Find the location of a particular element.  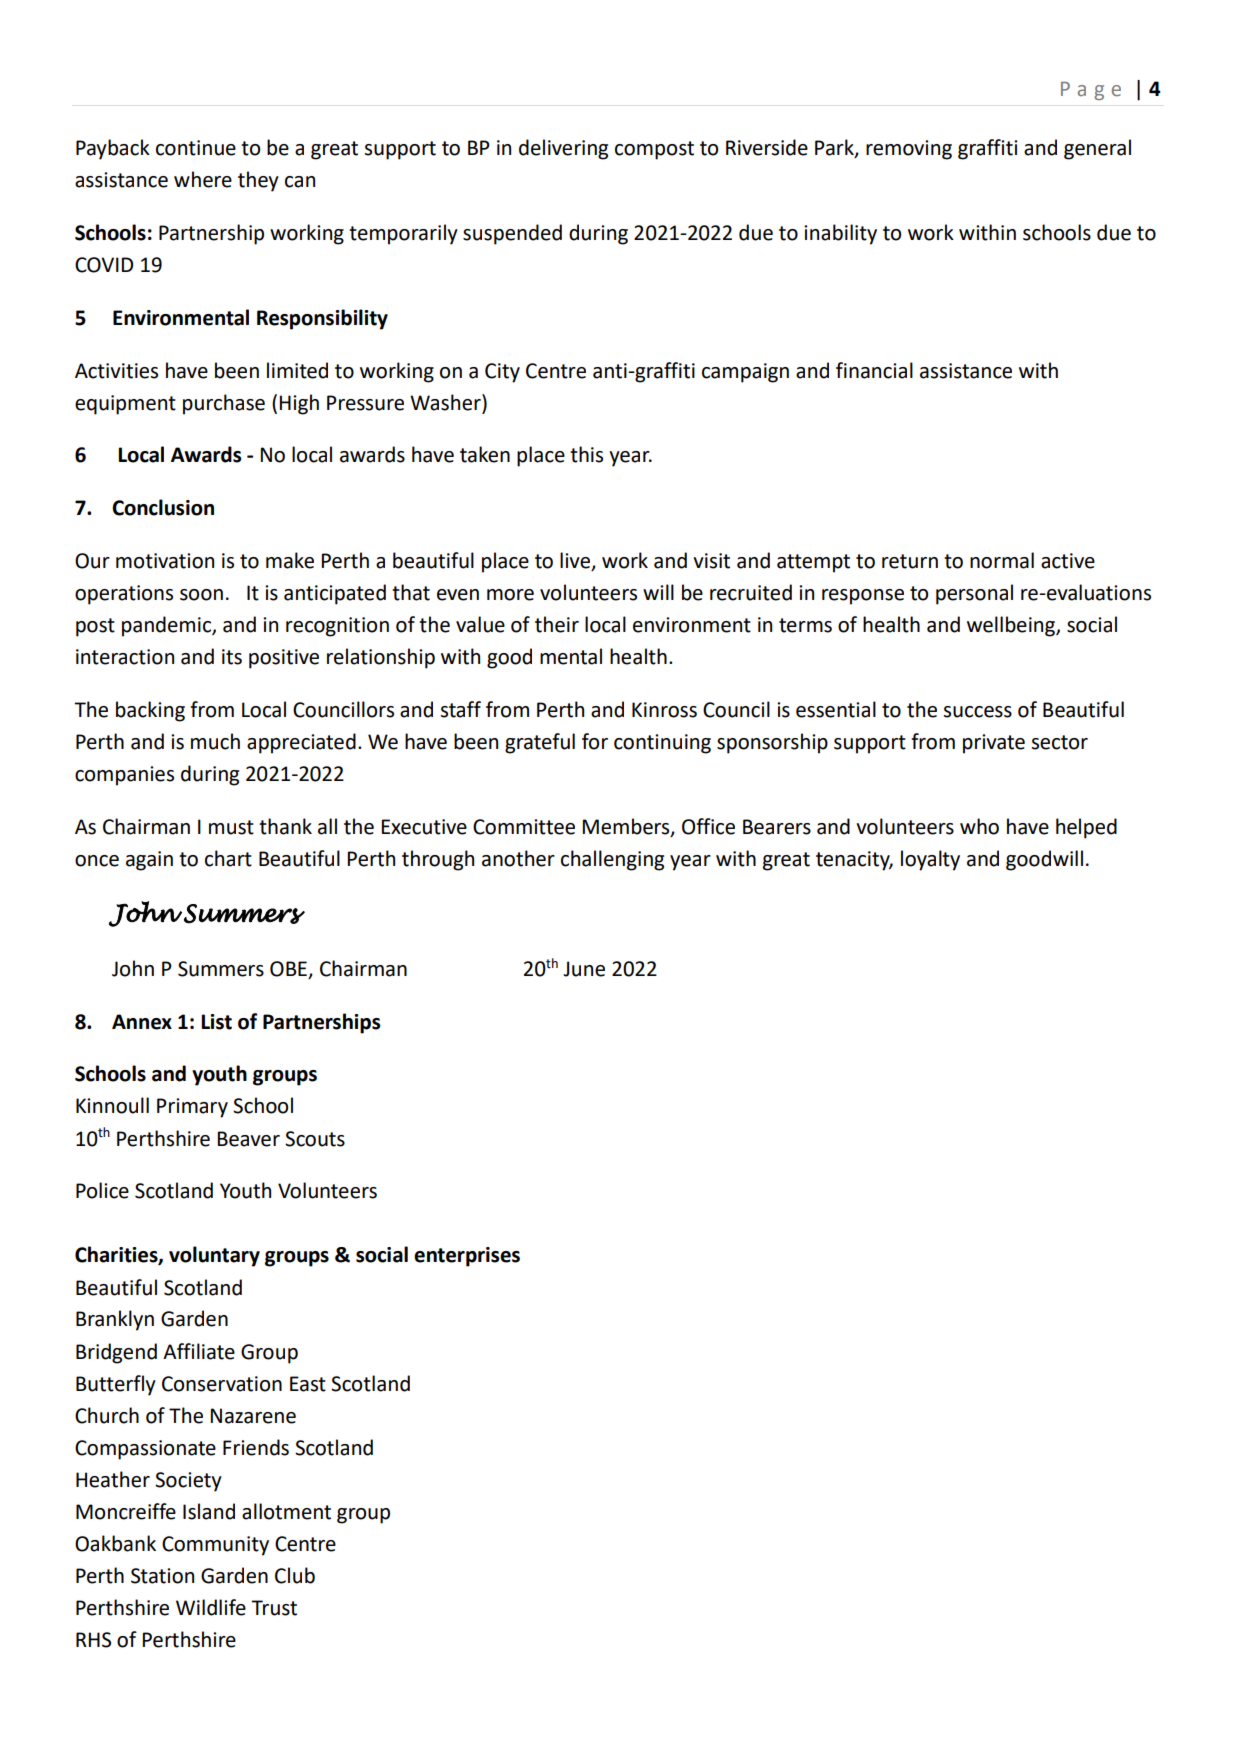

chart is located at coordinates (228, 858).
